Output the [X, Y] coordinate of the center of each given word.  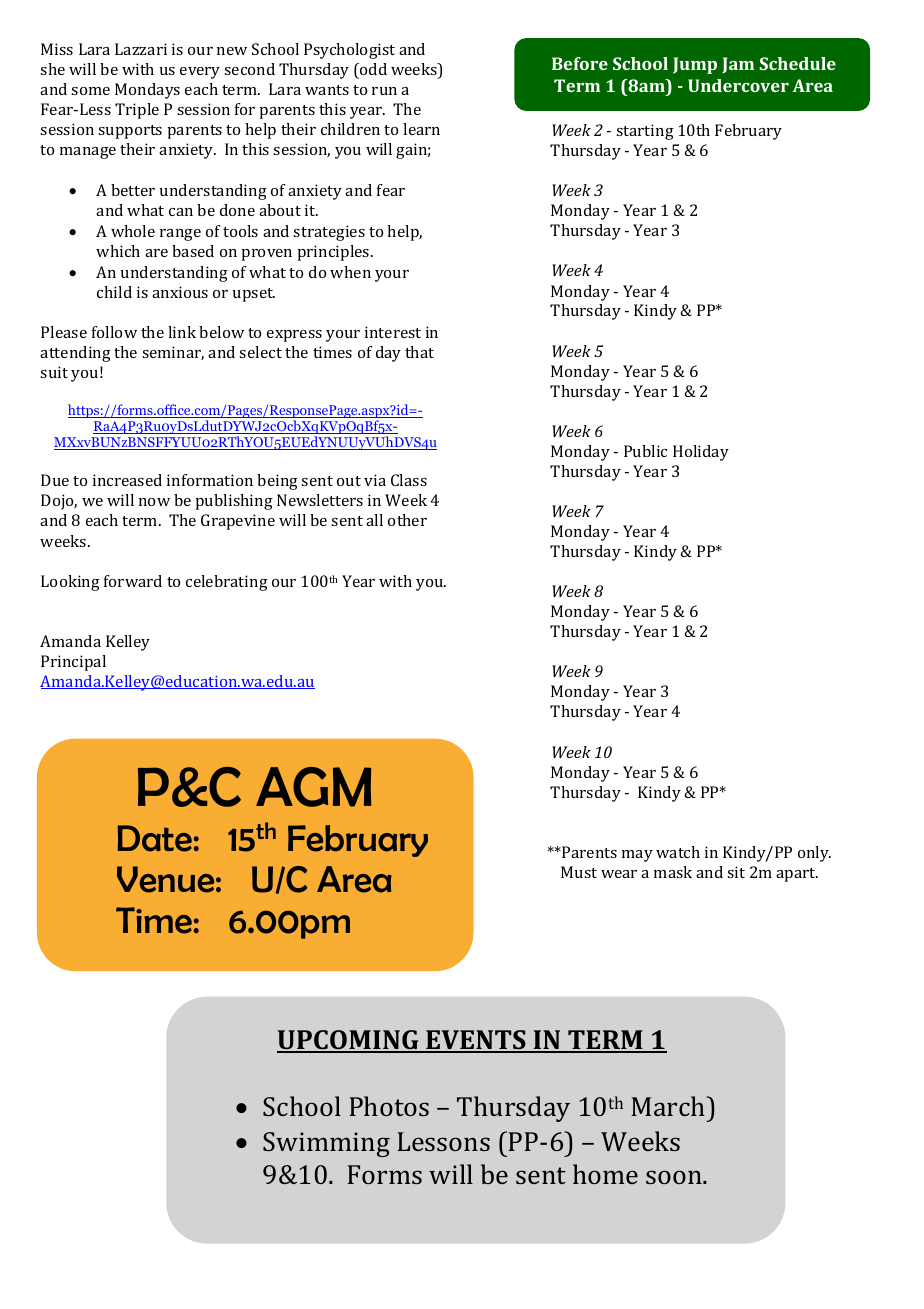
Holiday [701, 453]
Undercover [738, 85]
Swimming [326, 1144]
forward [133, 581]
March [669, 1106]
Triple [137, 111]
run [384, 91]
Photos [389, 1106]
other [407, 520]
